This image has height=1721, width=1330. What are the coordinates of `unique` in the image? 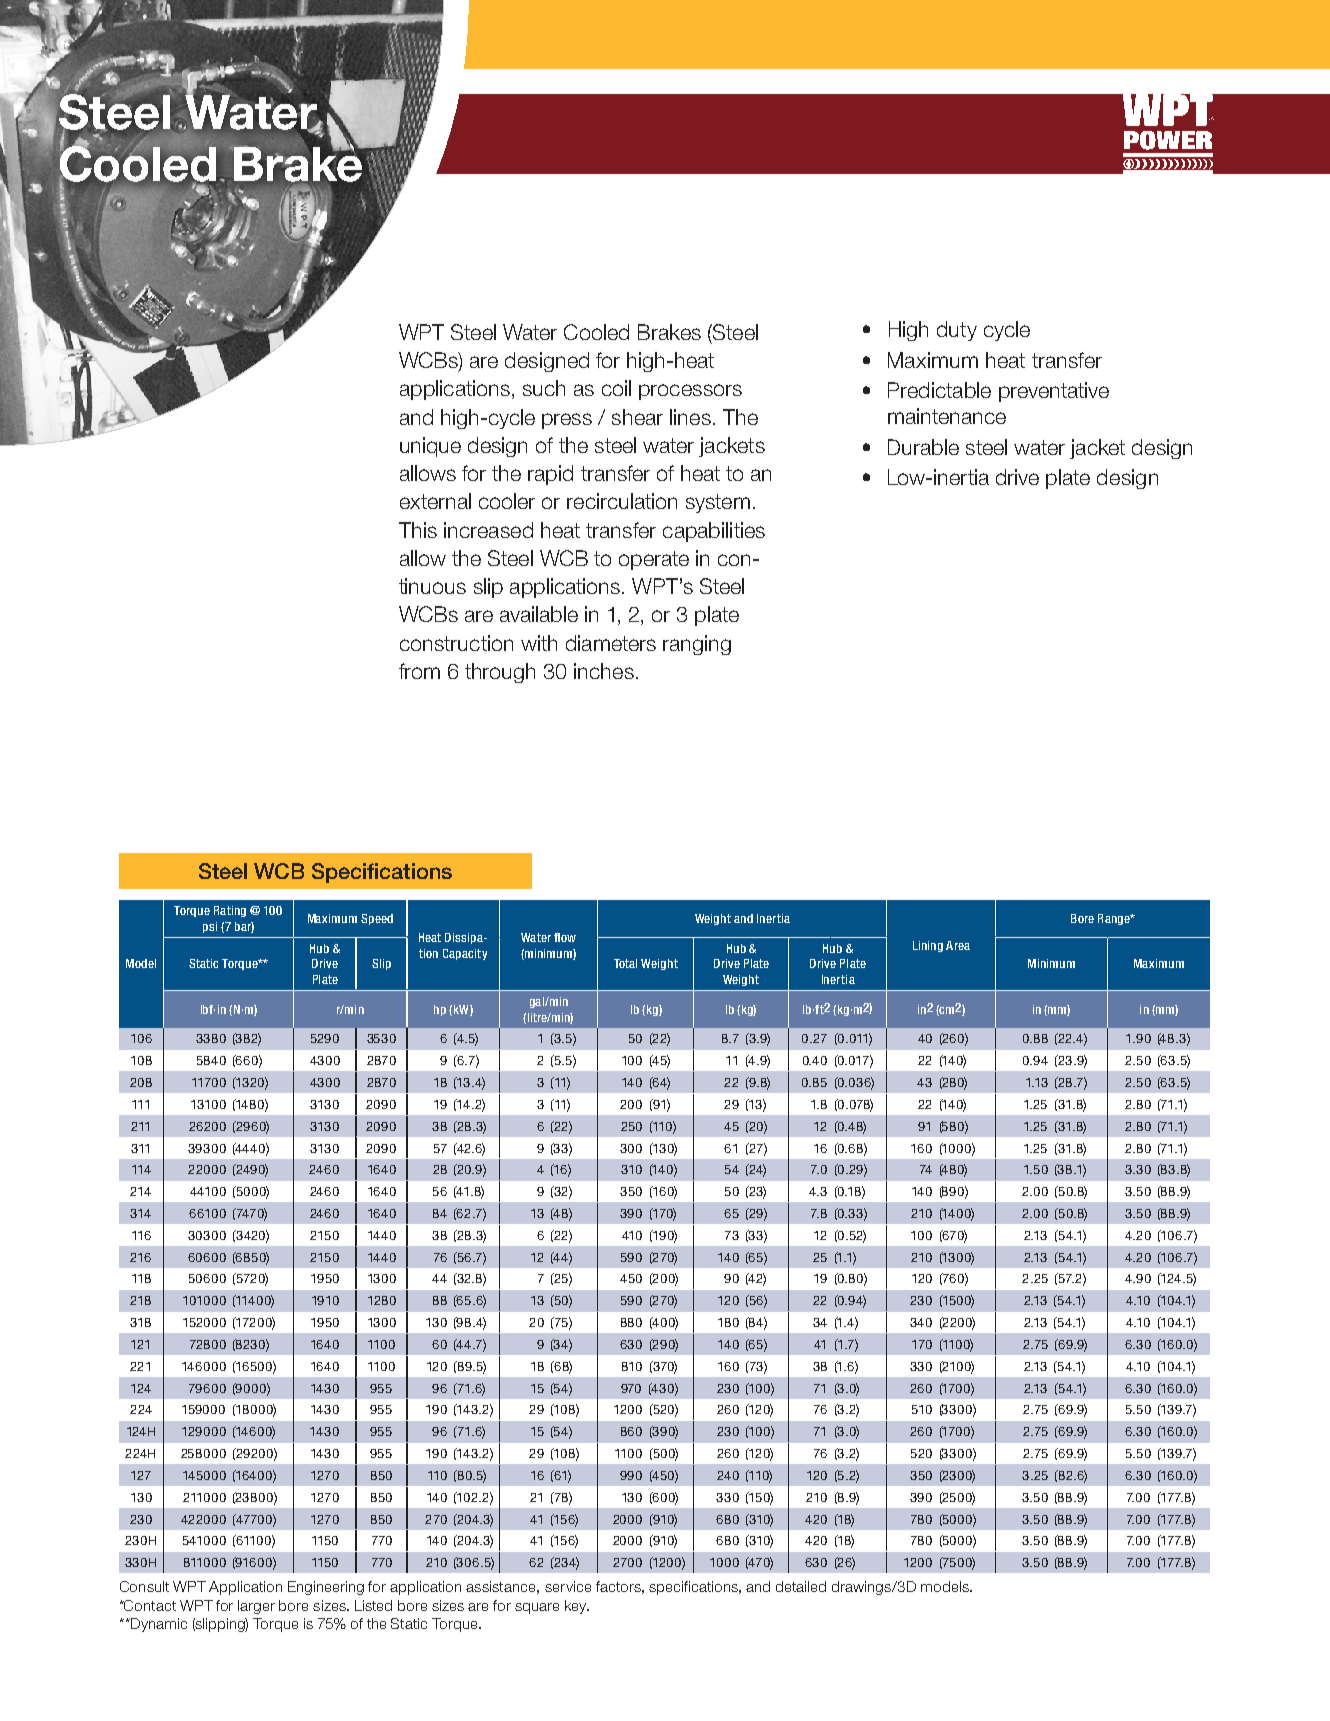 It's located at (430, 447).
